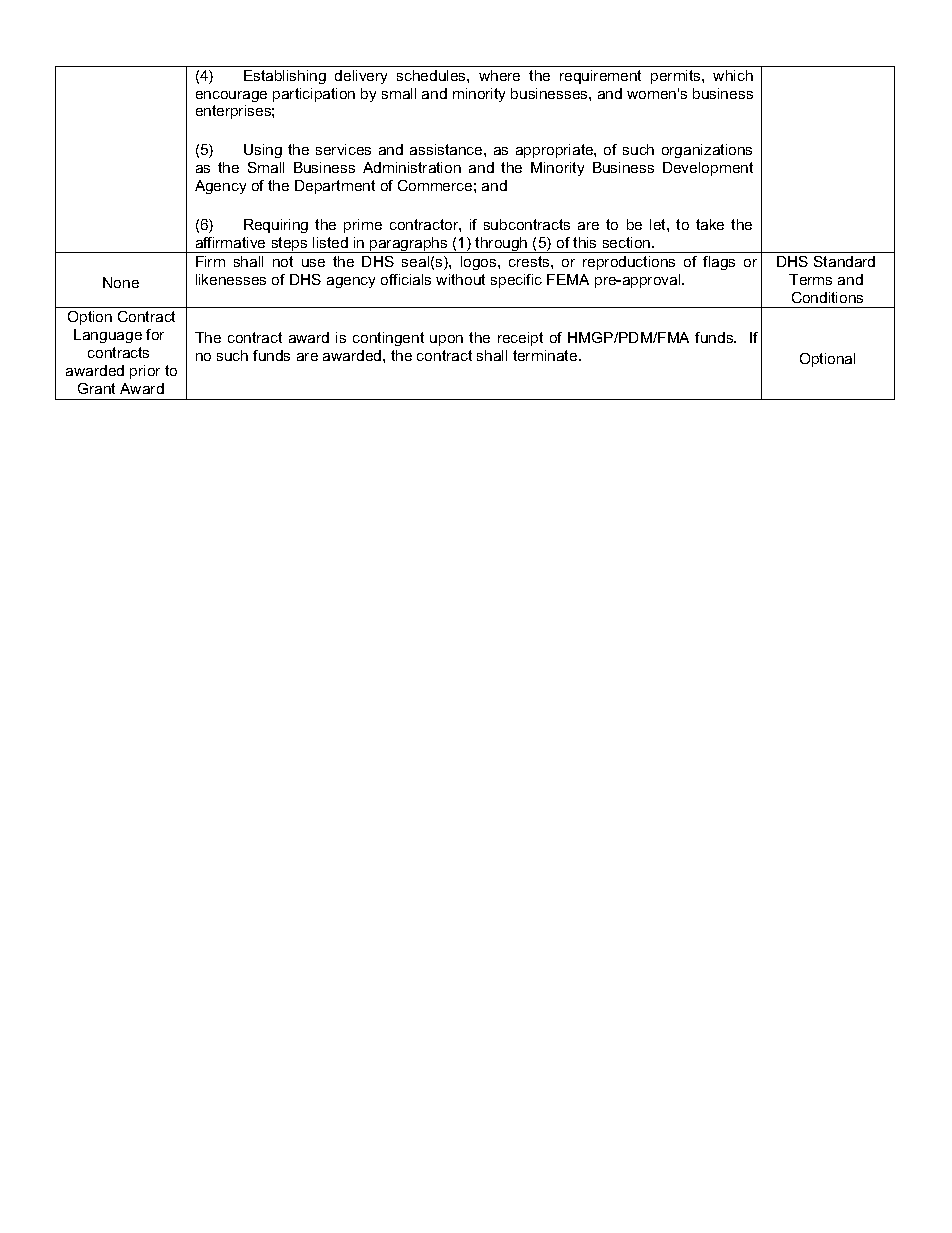 Image resolution: width=952 pixels, height=1233 pixels. What do you see at coordinates (231, 96) in the screenshot?
I see `encourage` at bounding box center [231, 96].
